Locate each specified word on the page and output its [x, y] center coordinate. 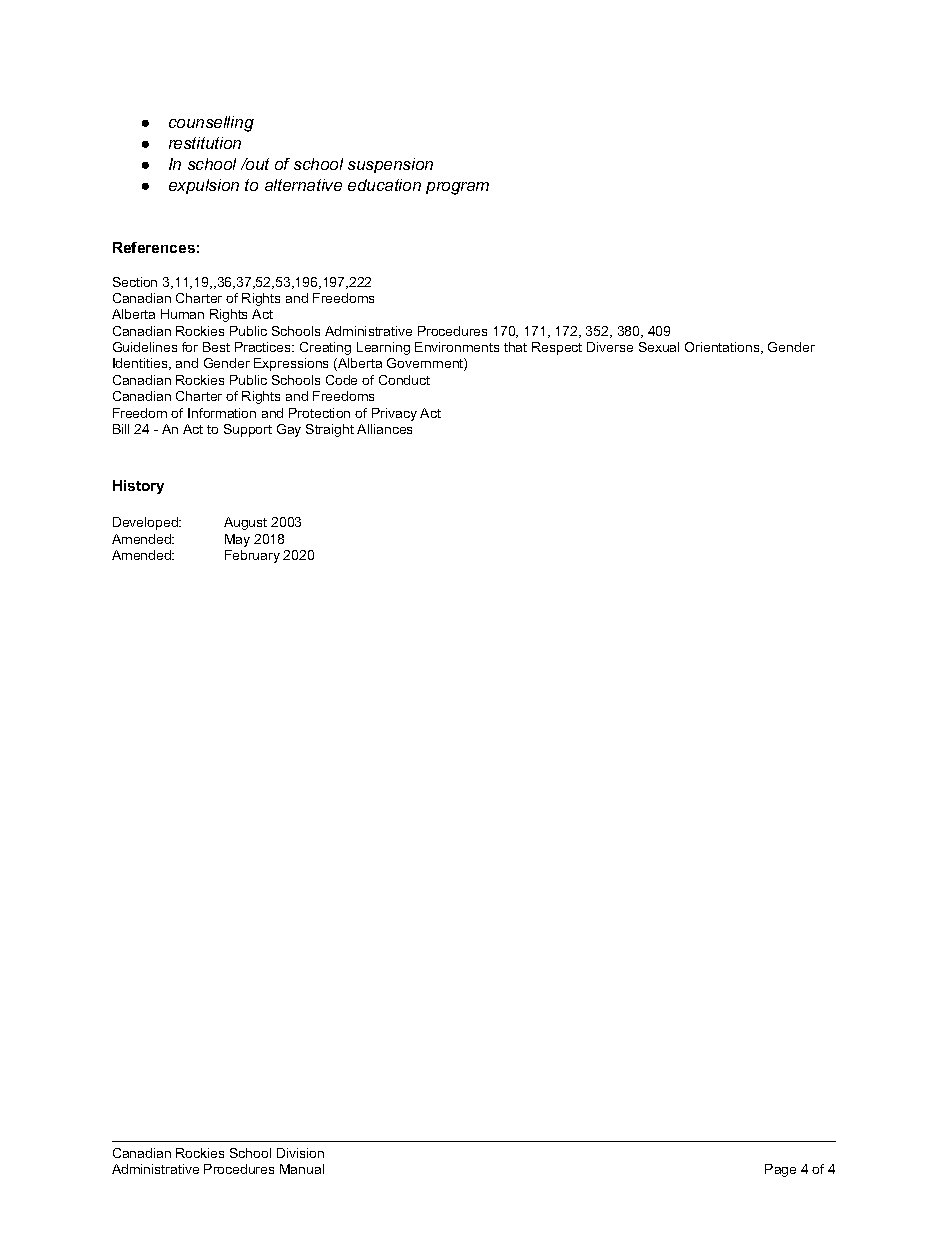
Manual [302, 1169]
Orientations [723, 348]
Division [300, 1153]
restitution [205, 143]
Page [780, 1170]
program [457, 188]
